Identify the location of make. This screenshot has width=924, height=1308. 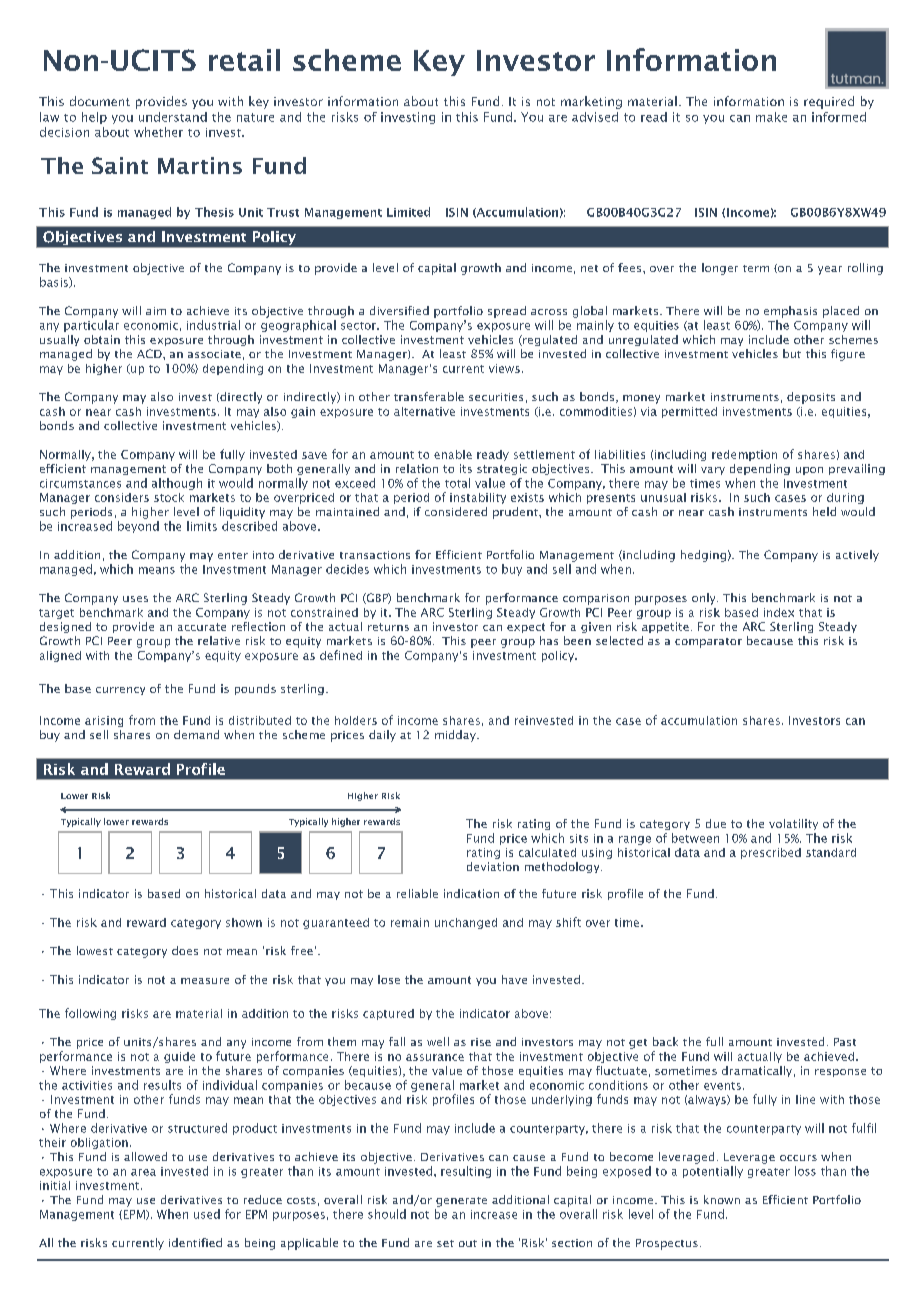
(771, 117).
